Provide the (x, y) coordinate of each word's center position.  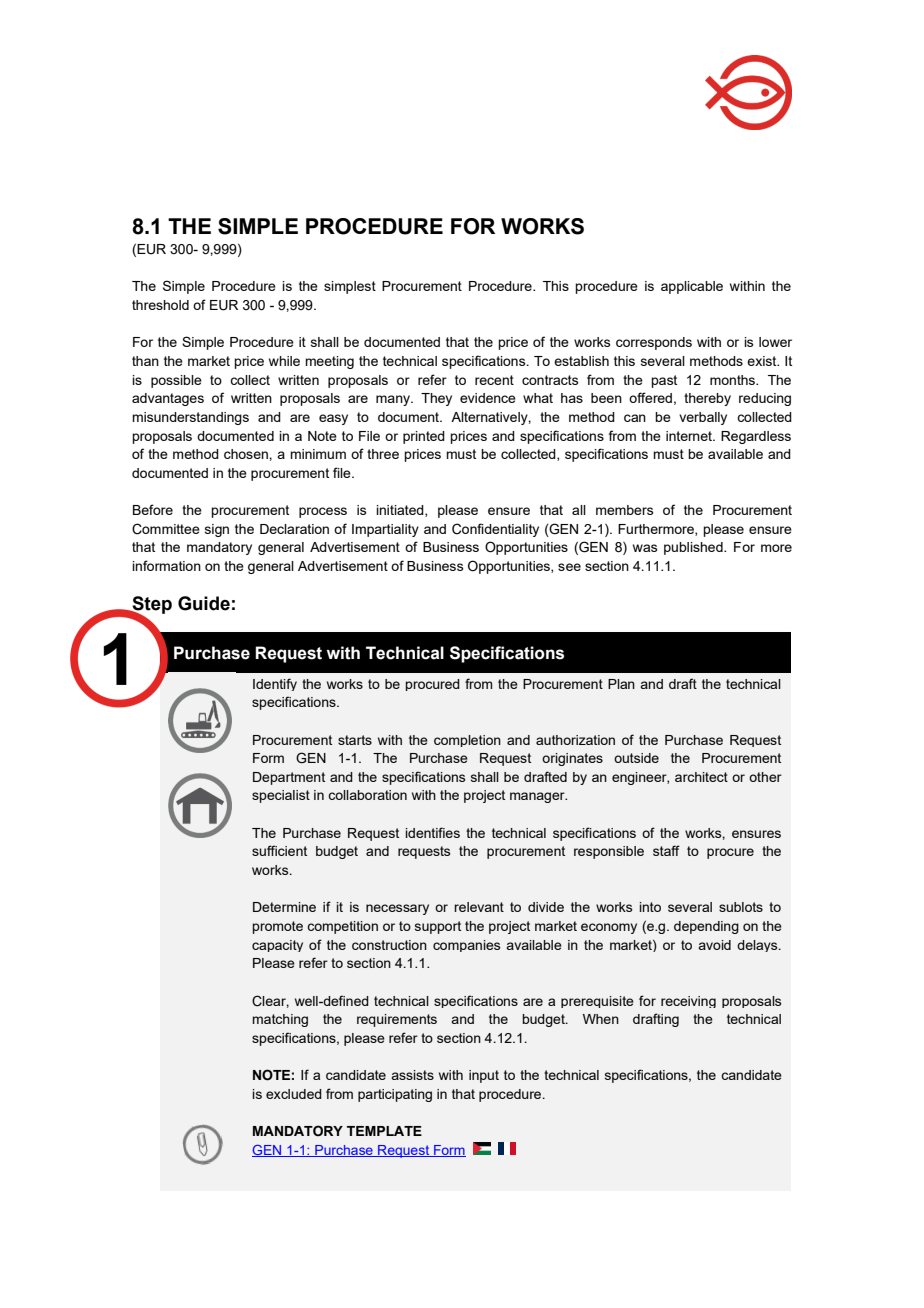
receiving (688, 1002)
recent (494, 380)
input (484, 1076)
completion (467, 741)
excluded (294, 1094)
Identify (275, 684)
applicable (692, 287)
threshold (160, 305)
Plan (621, 684)
